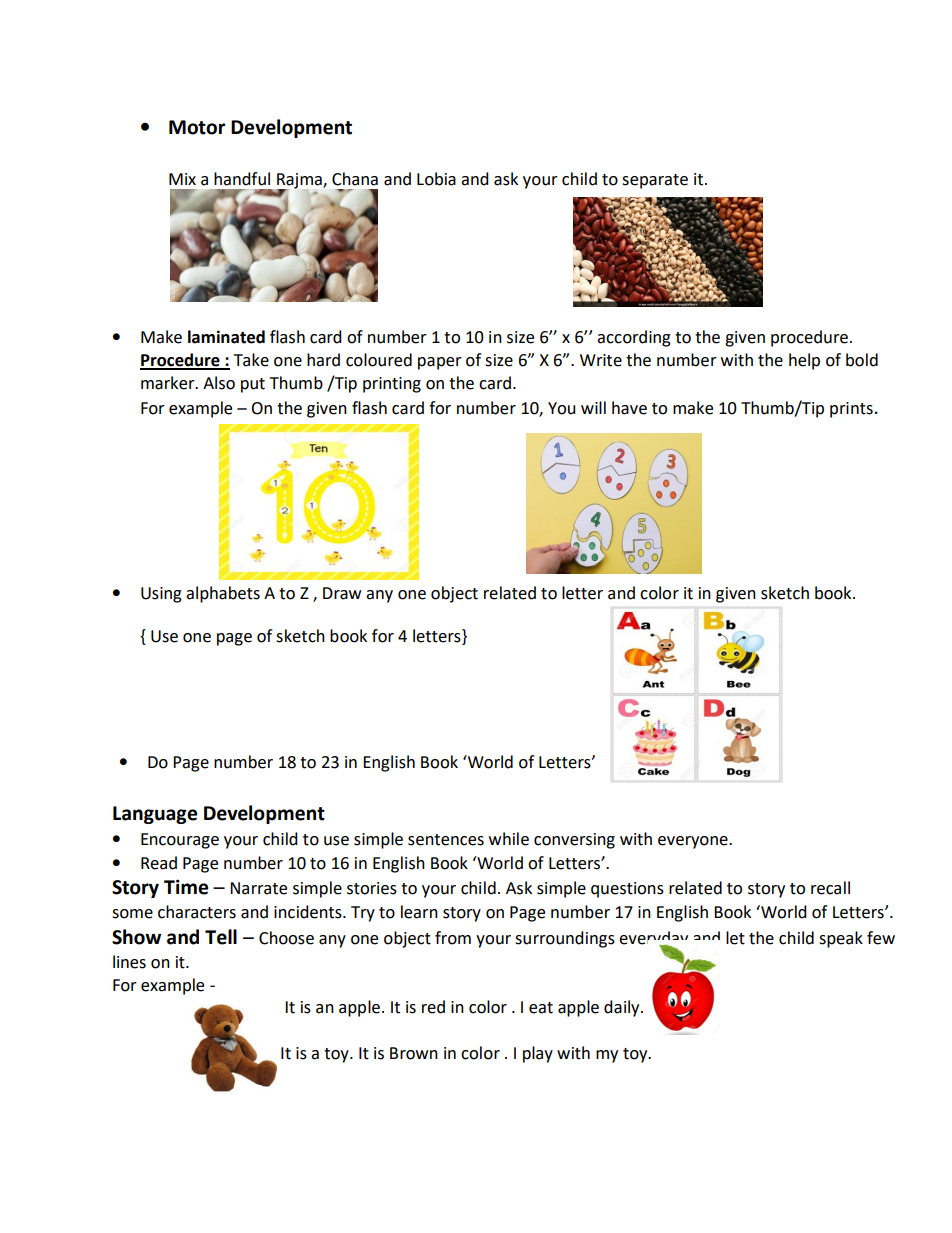 The image size is (952, 1233). Describe the element at coordinates (342, 593) in the document. I see `Draw` at that location.
